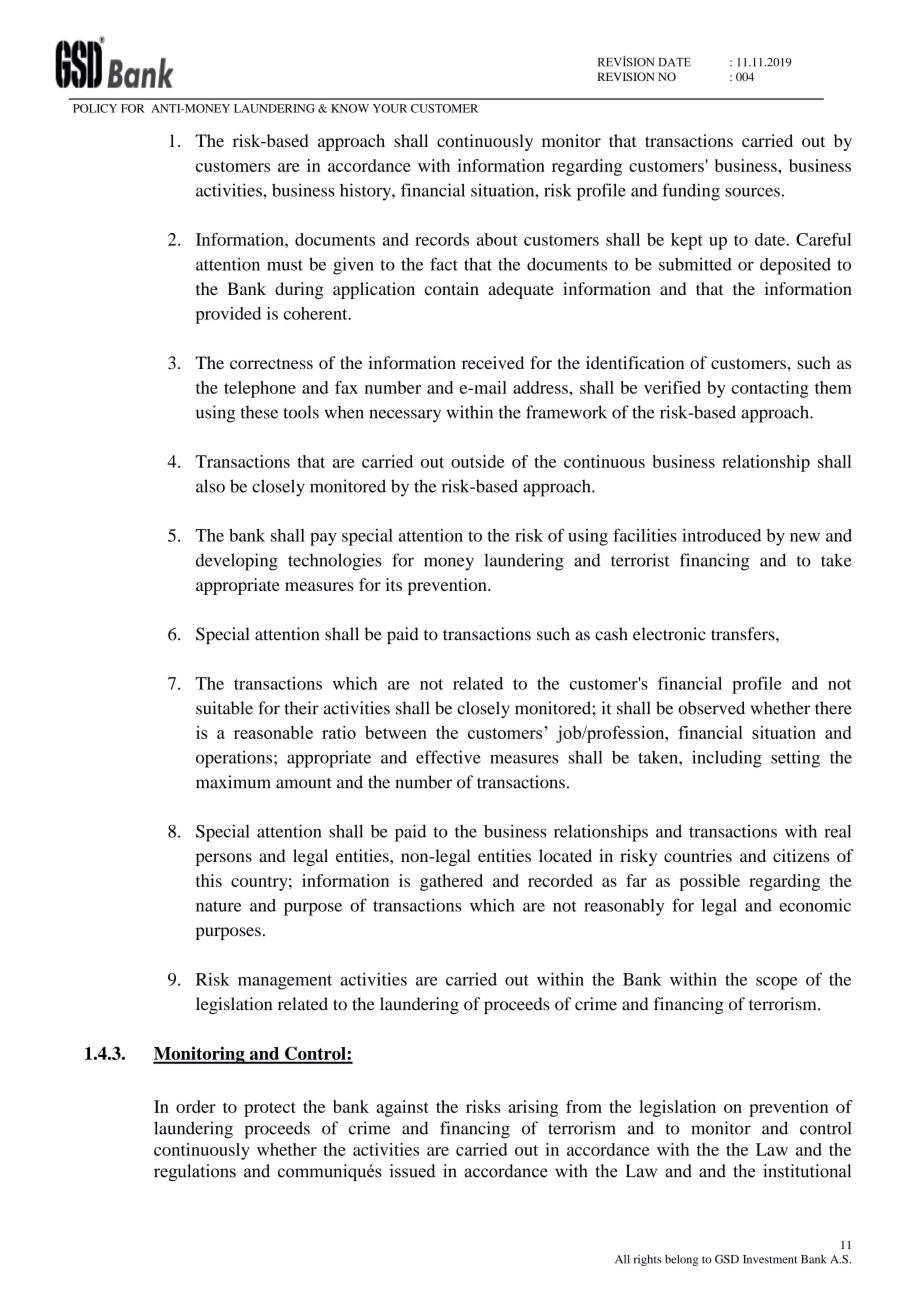  What do you see at coordinates (195, 1172) in the screenshot?
I see `regulations` at bounding box center [195, 1172].
